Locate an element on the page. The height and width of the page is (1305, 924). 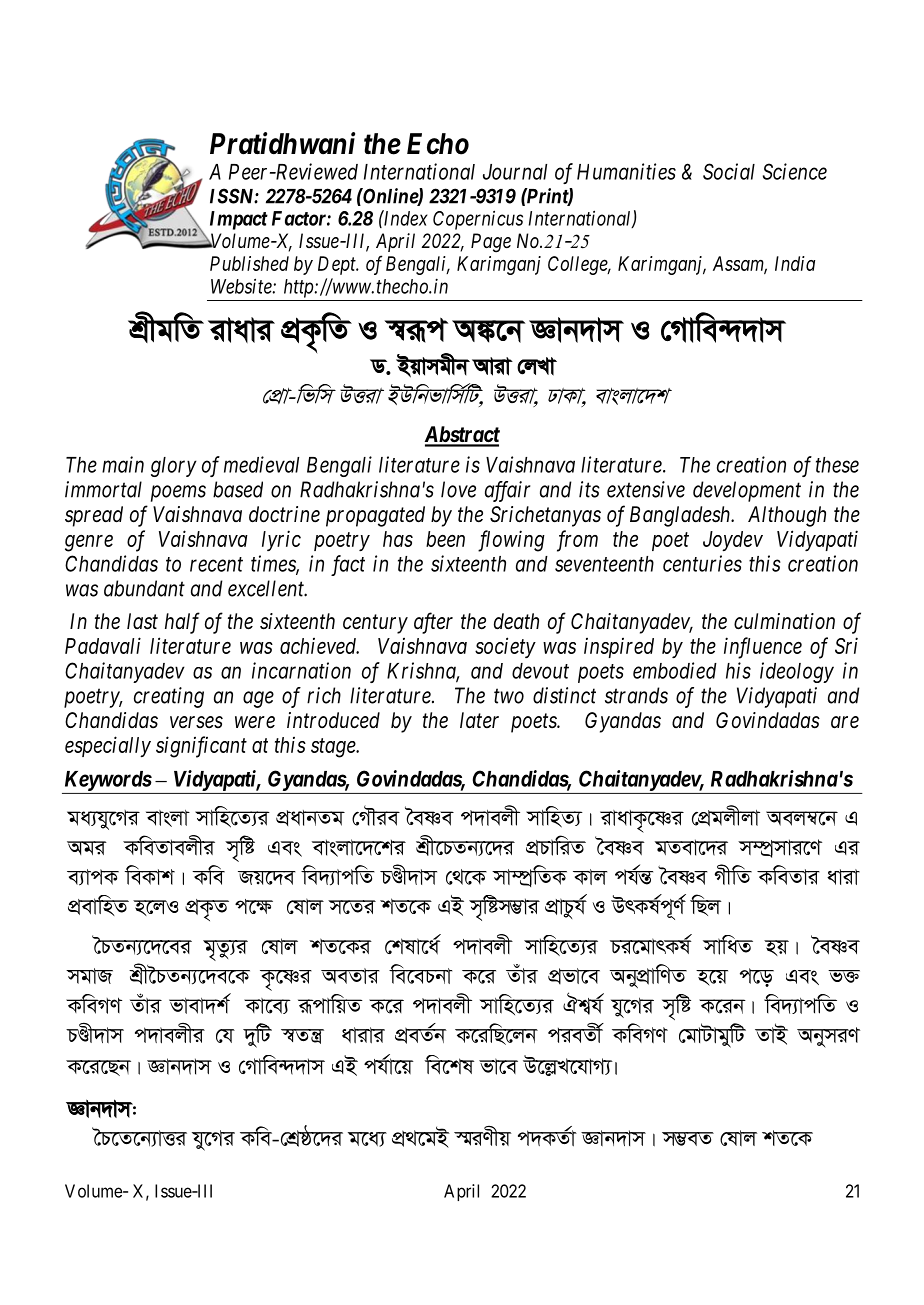
love is located at coordinates (458, 489).
